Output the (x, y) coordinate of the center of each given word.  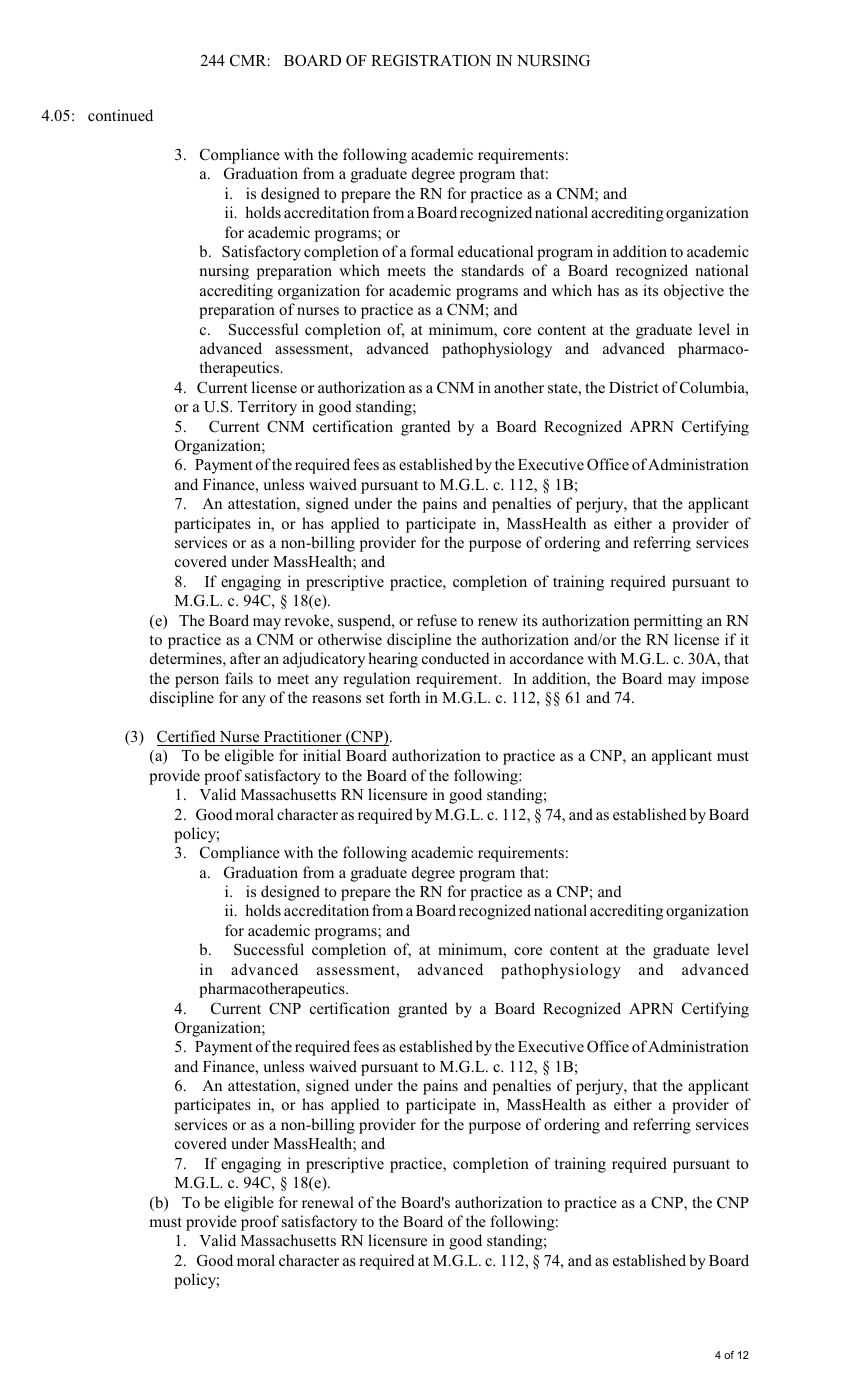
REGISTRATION (431, 60)
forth (404, 697)
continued (120, 115)
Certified (186, 736)
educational (495, 251)
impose (725, 680)
